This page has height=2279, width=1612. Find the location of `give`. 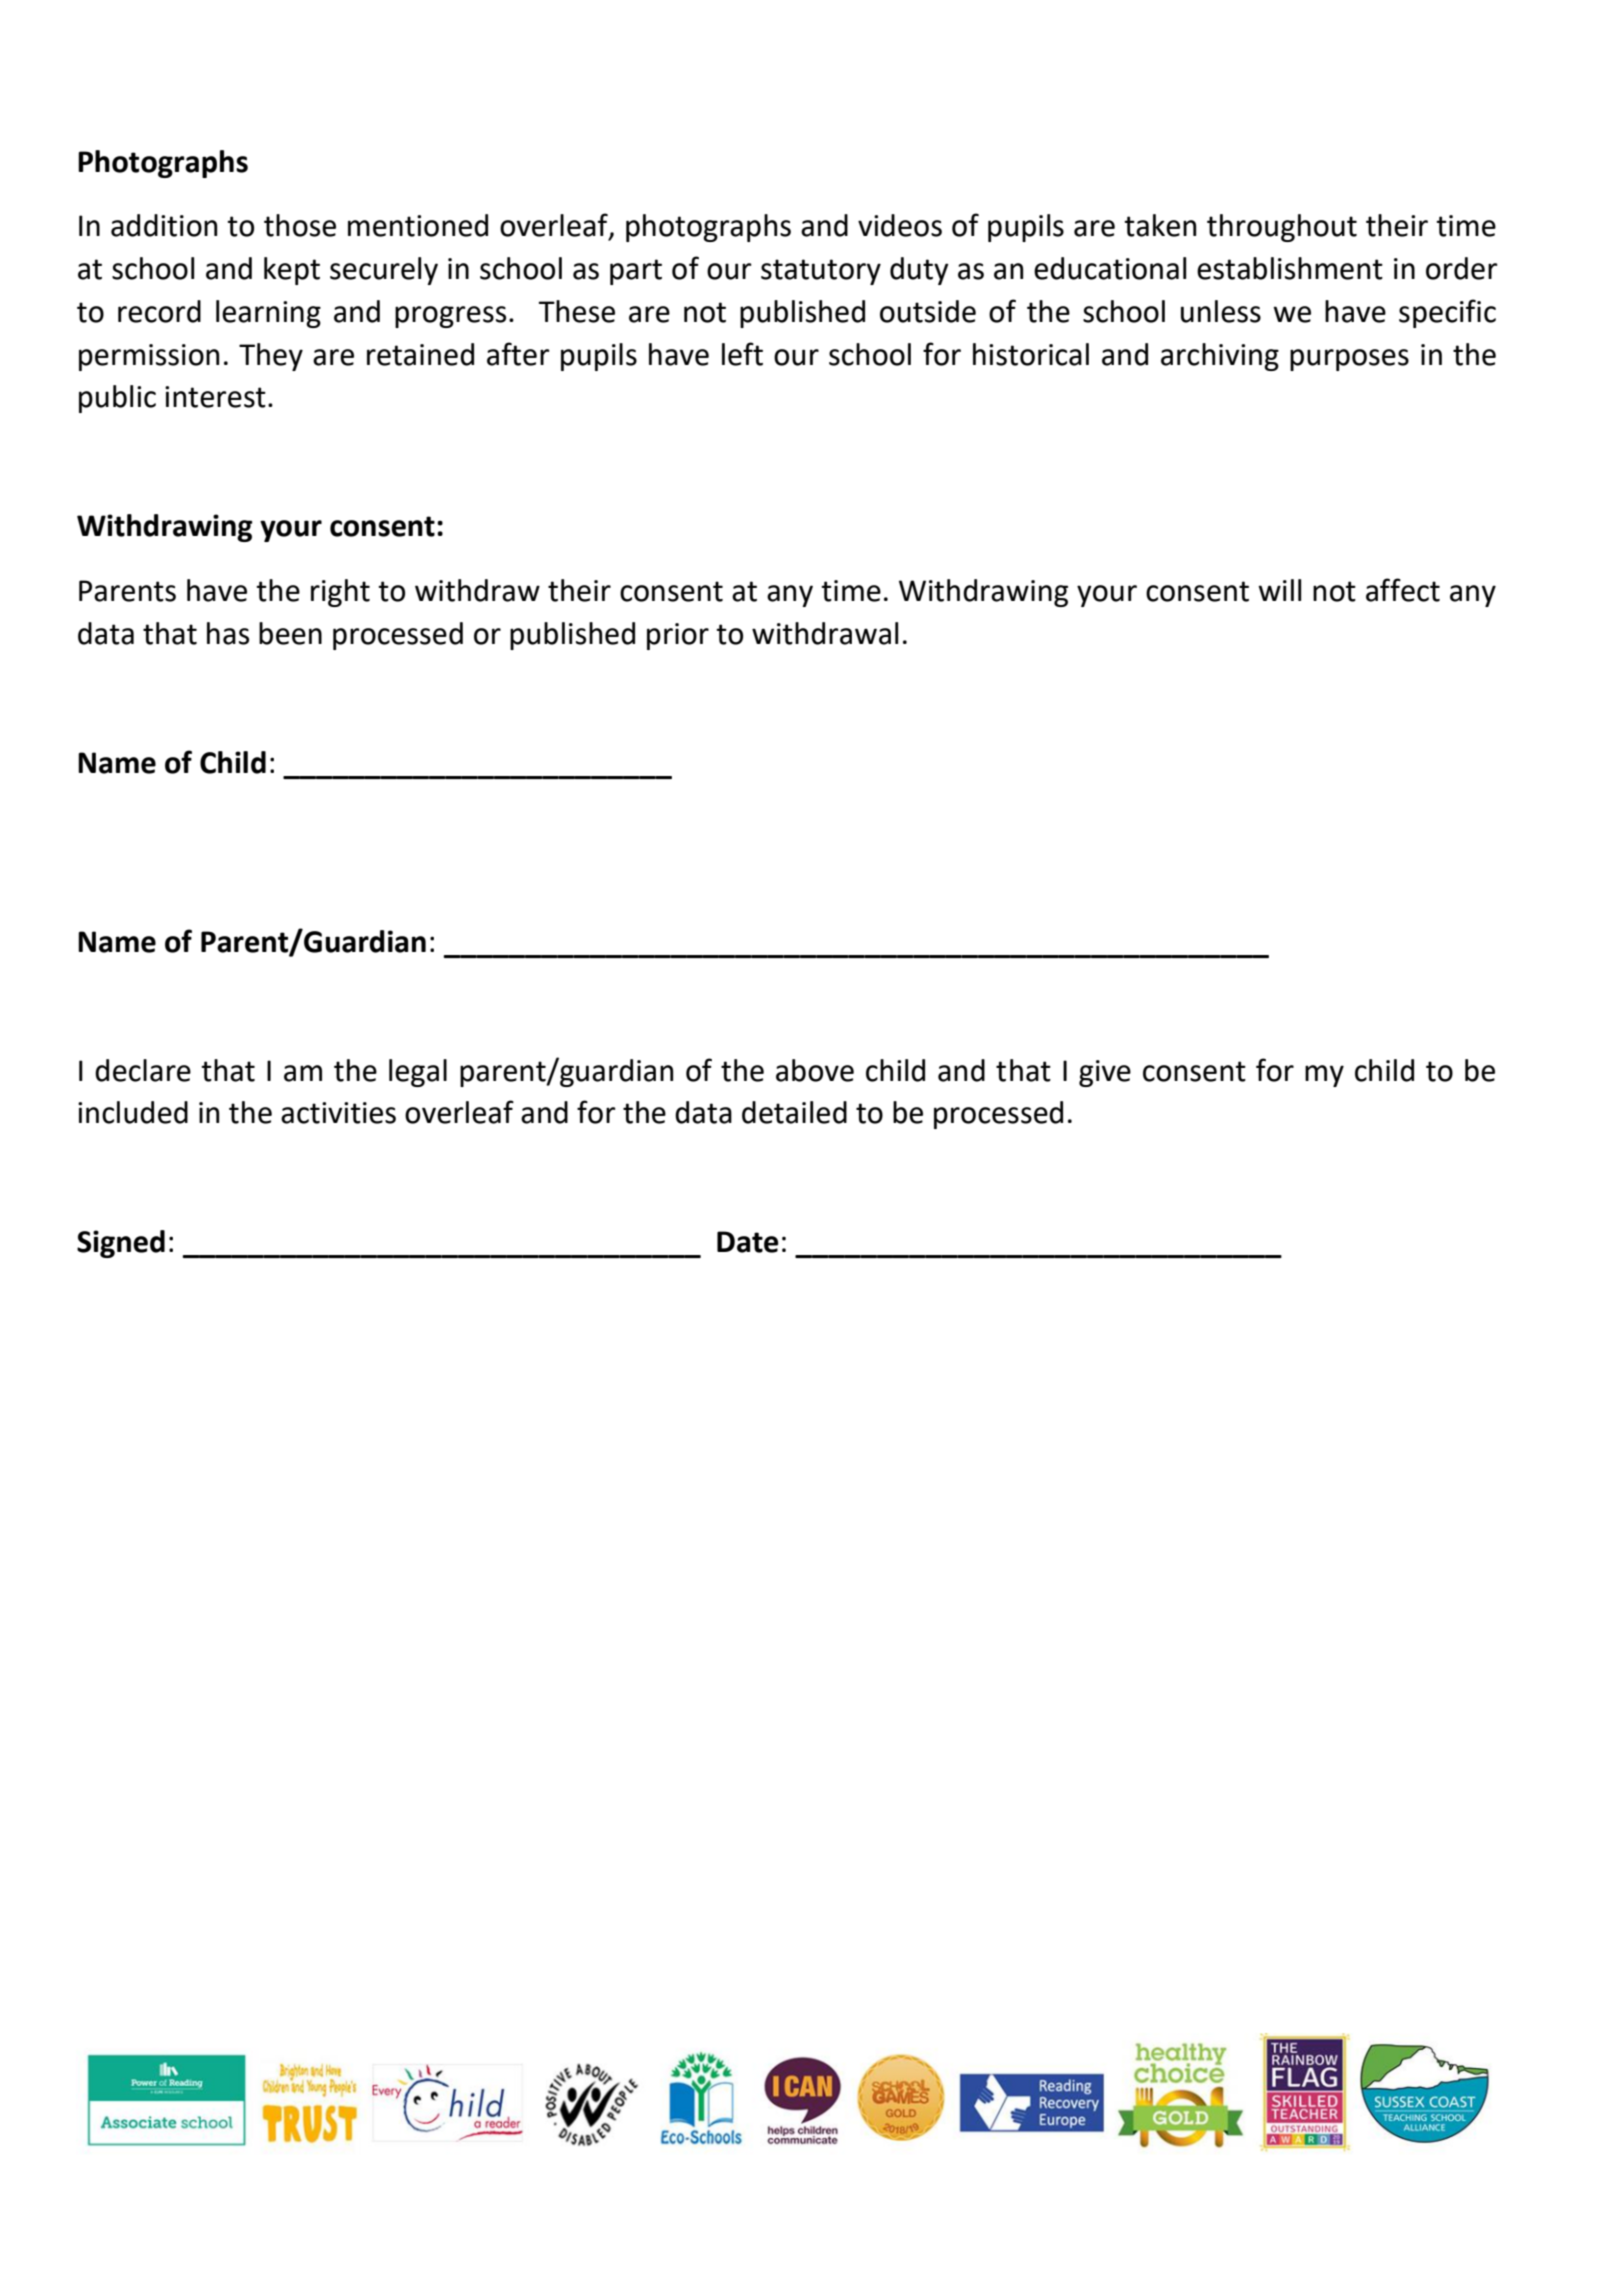

give is located at coordinates (1105, 1073).
